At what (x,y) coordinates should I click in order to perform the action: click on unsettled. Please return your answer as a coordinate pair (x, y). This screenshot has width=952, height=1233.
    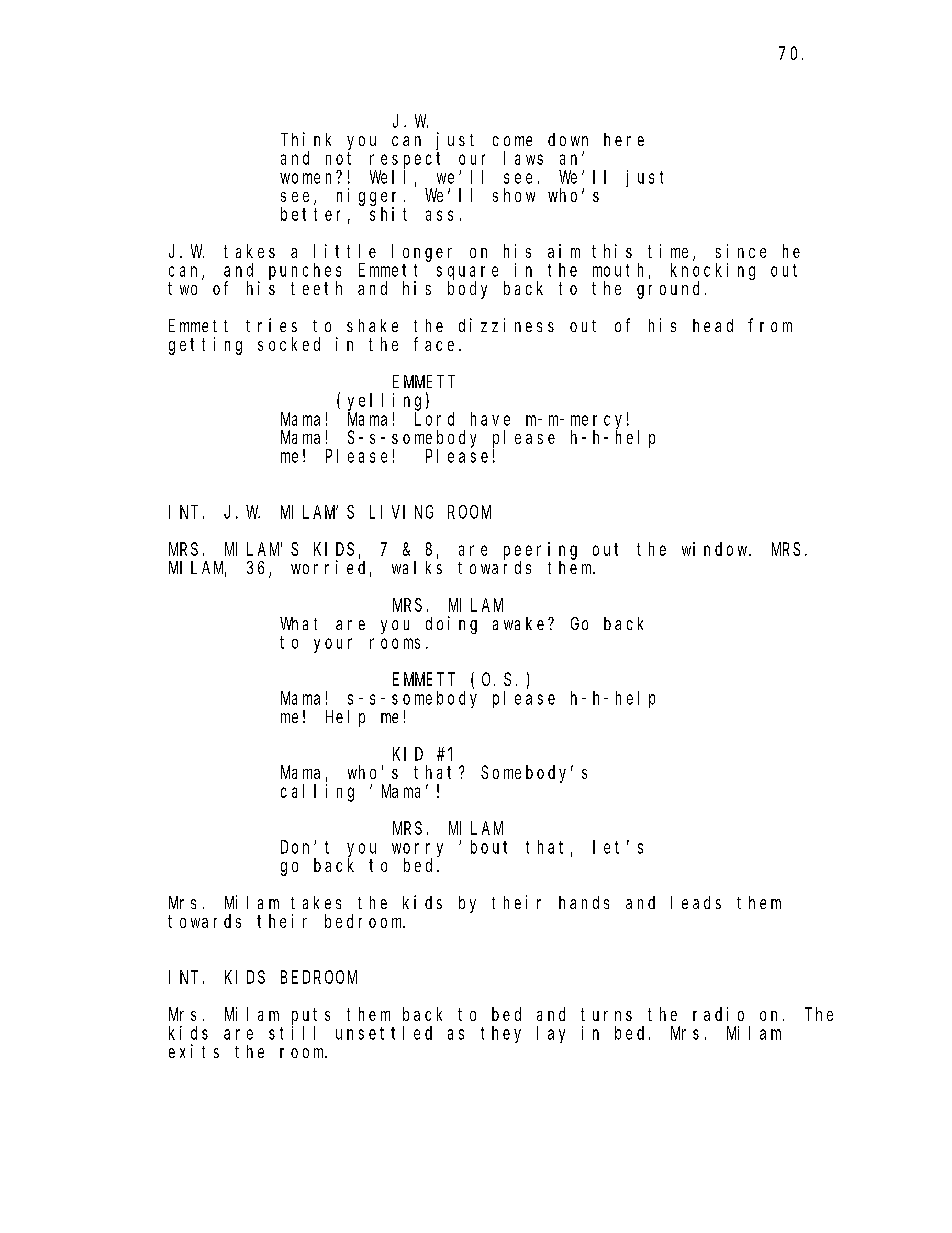
    Looking at the image, I should click on (384, 1033).
